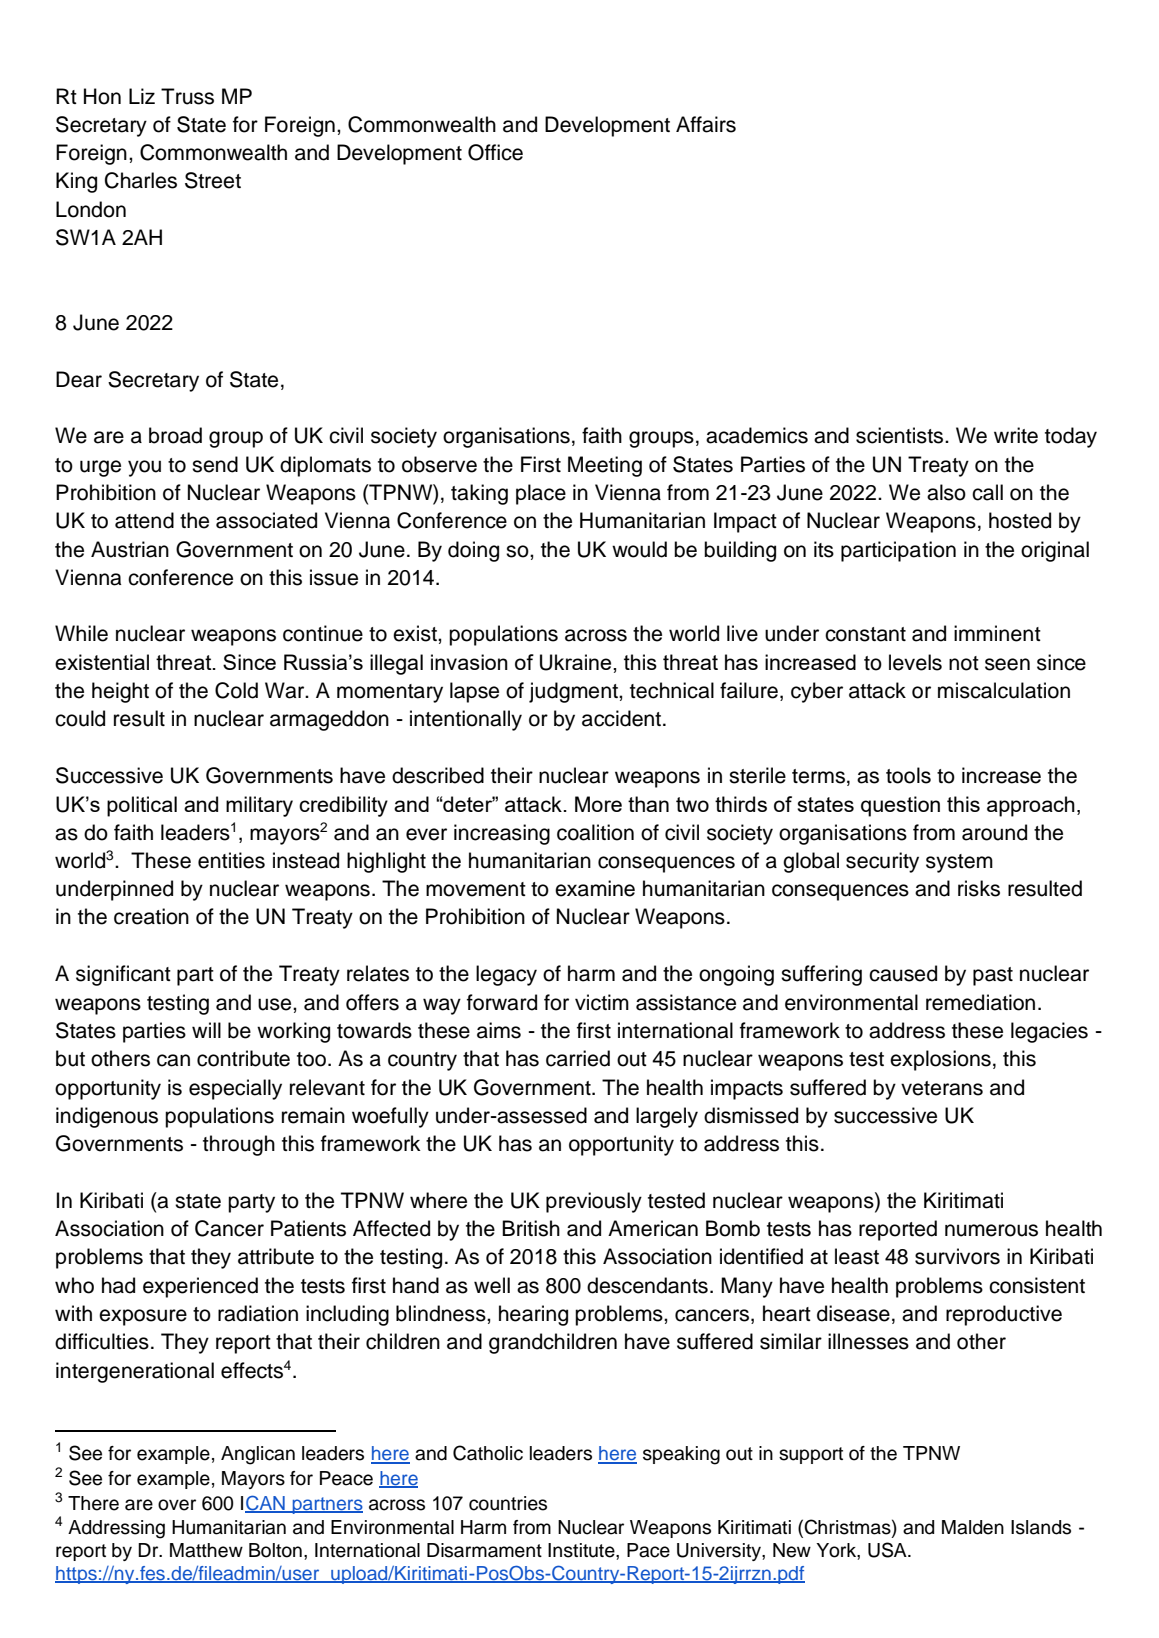 This screenshot has height=1638, width=1159. I want to click on political, so click(142, 806).
